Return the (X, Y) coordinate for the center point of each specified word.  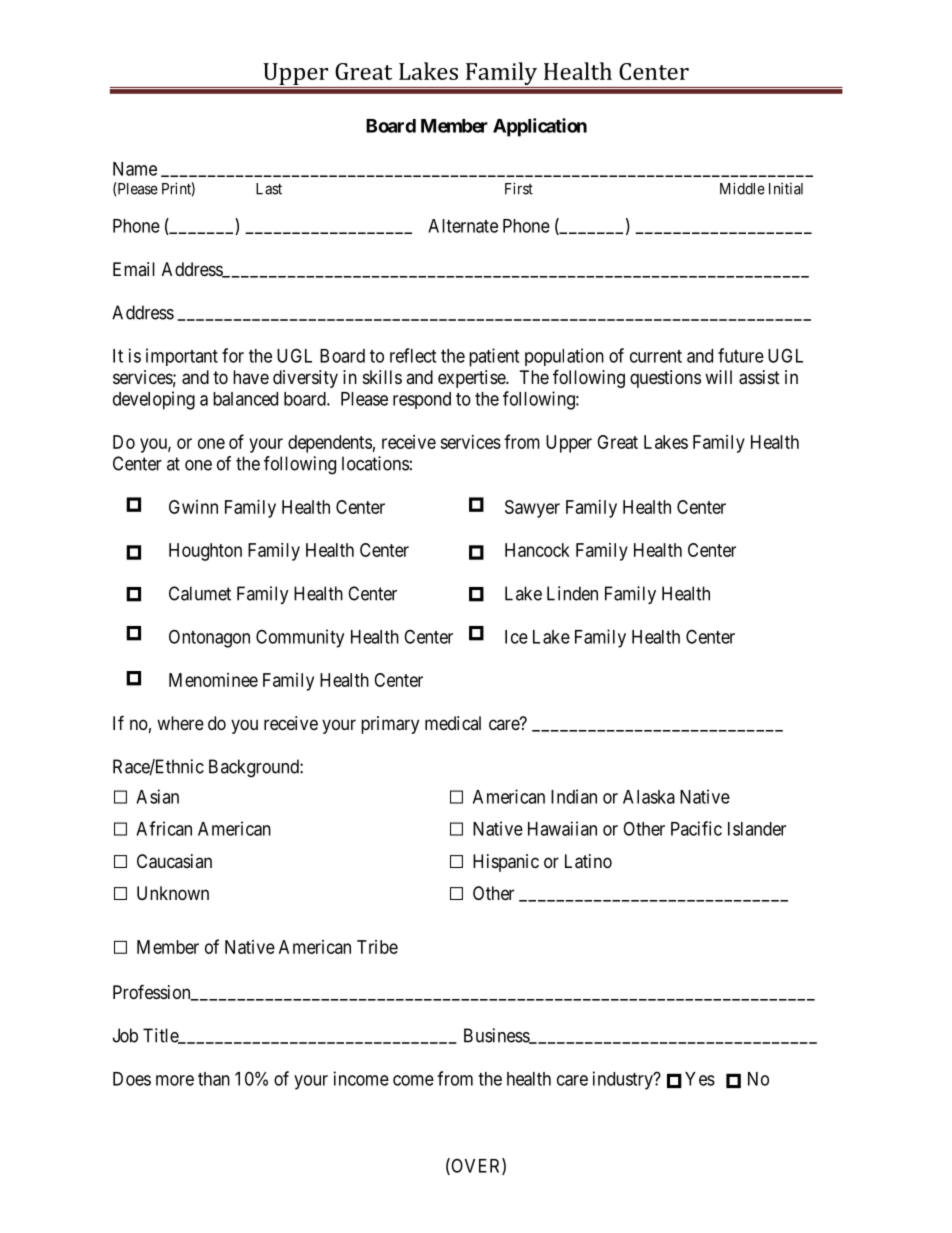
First (519, 188)
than (214, 1079)
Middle (742, 188)
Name (135, 169)
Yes (700, 1079)
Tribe (377, 947)
